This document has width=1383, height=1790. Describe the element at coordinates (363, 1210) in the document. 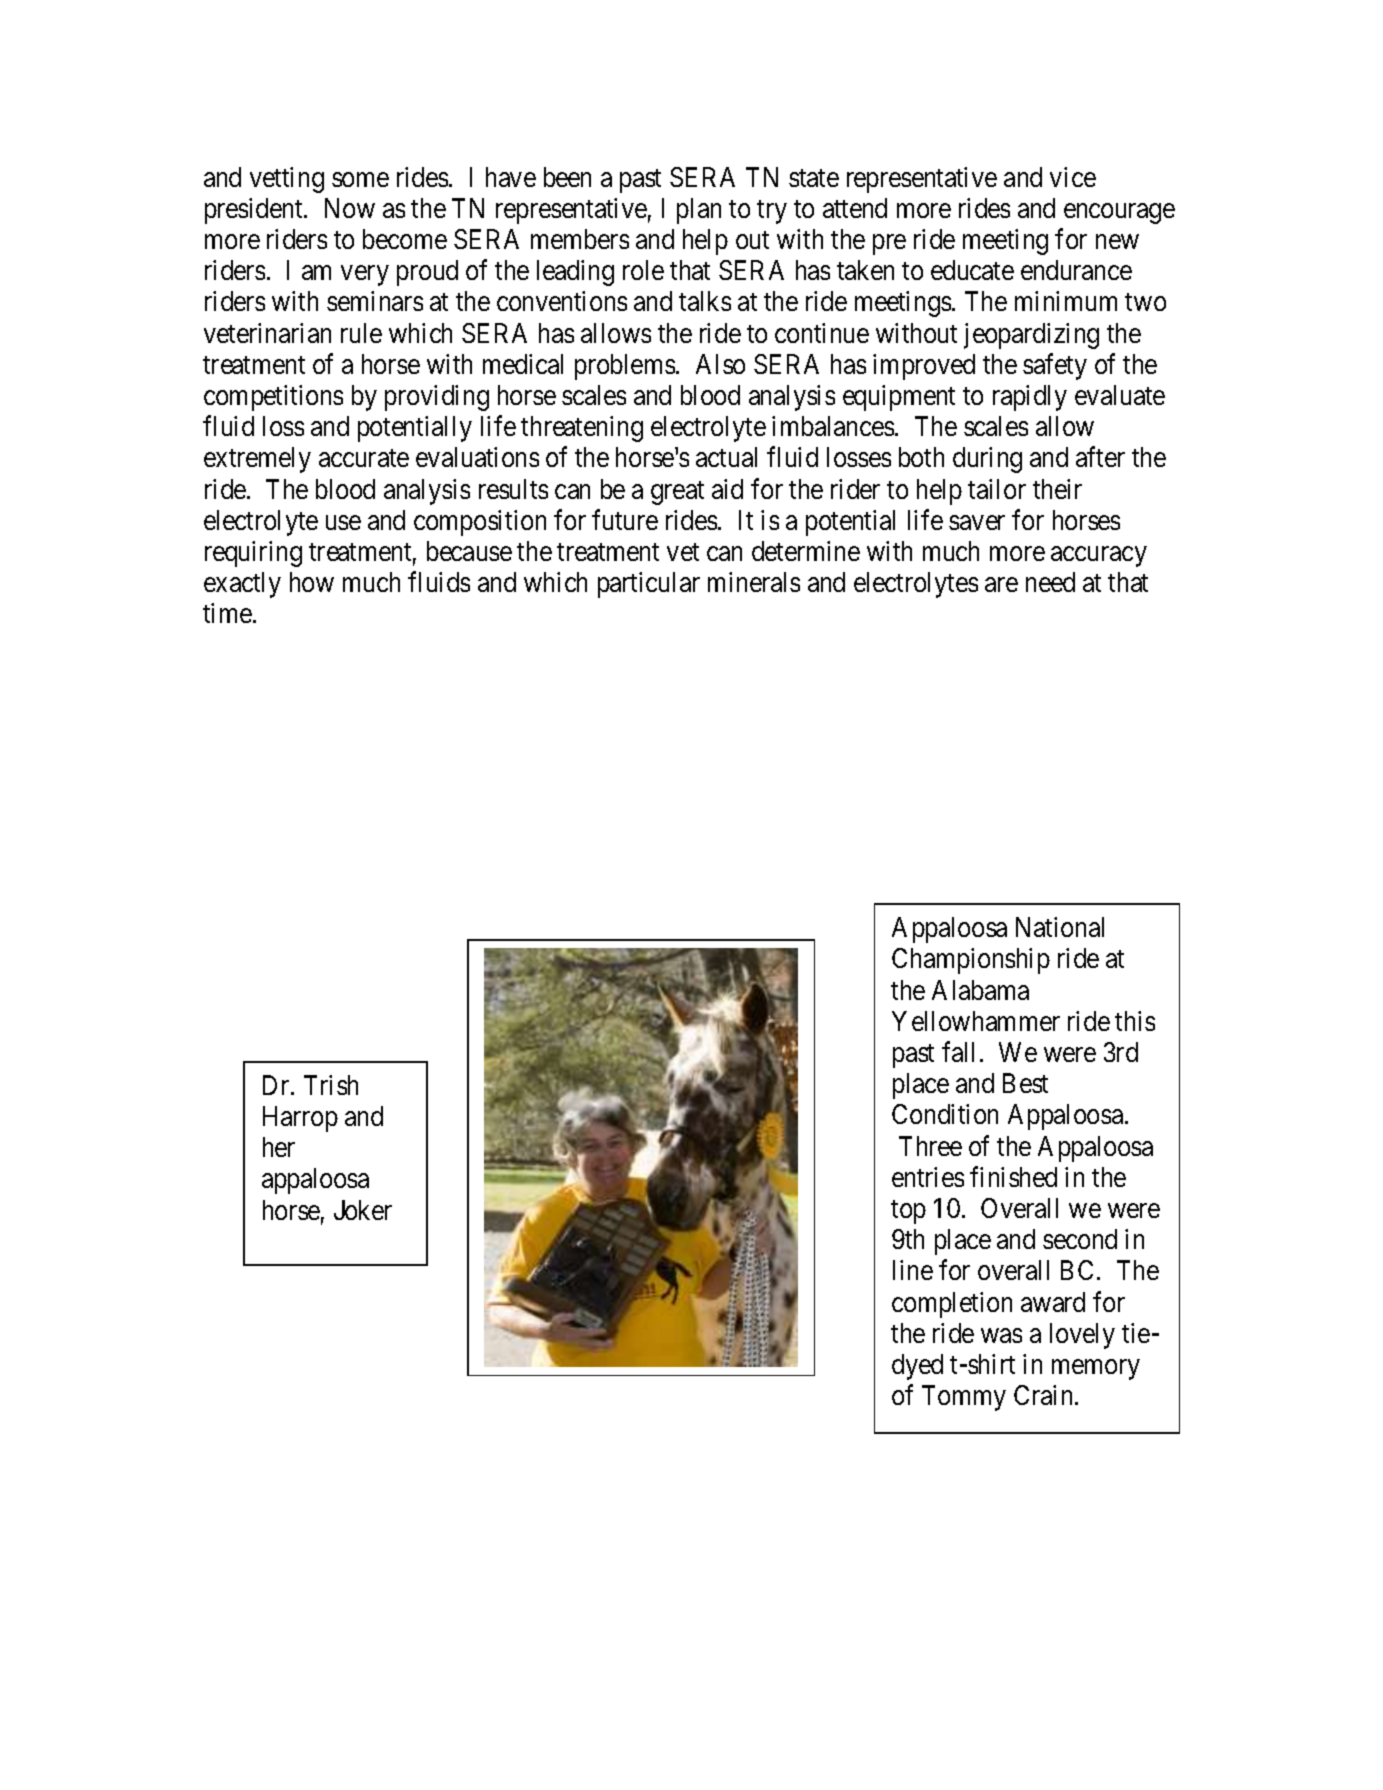

I see `Joker` at that location.
